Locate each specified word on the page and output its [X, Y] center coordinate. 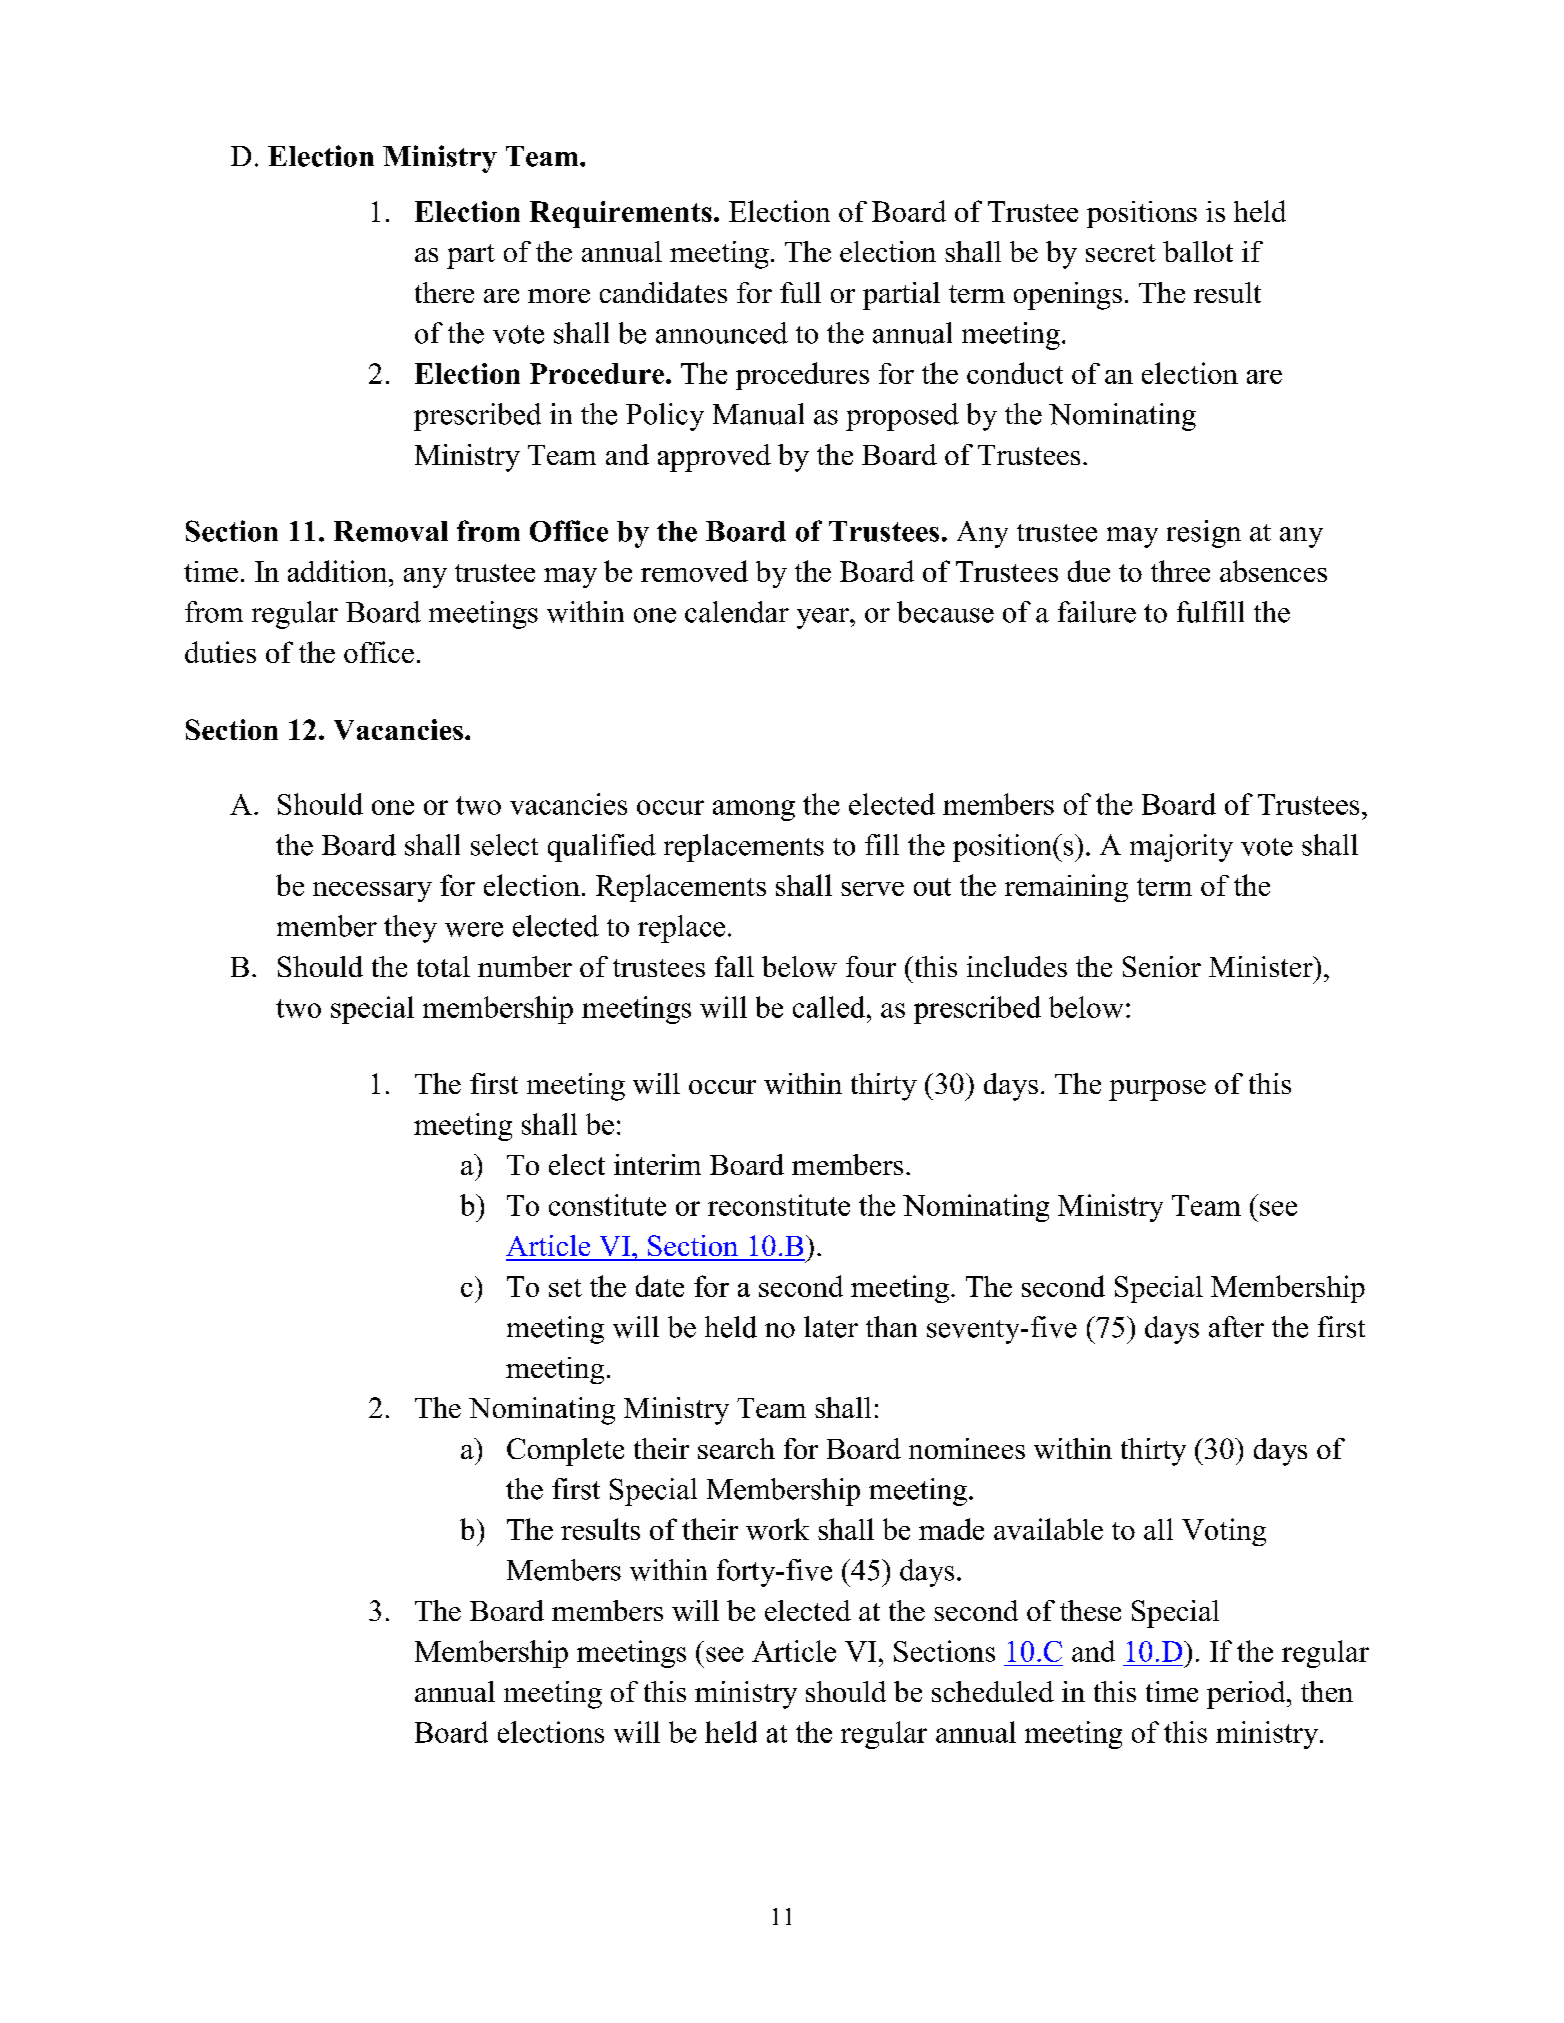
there [444, 292]
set [565, 1288]
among [754, 810]
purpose [1157, 1090]
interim [657, 1164]
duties [220, 652]
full [800, 292]
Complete [565, 1452]
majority [1181, 848]
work [777, 1529]
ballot [1198, 251]
